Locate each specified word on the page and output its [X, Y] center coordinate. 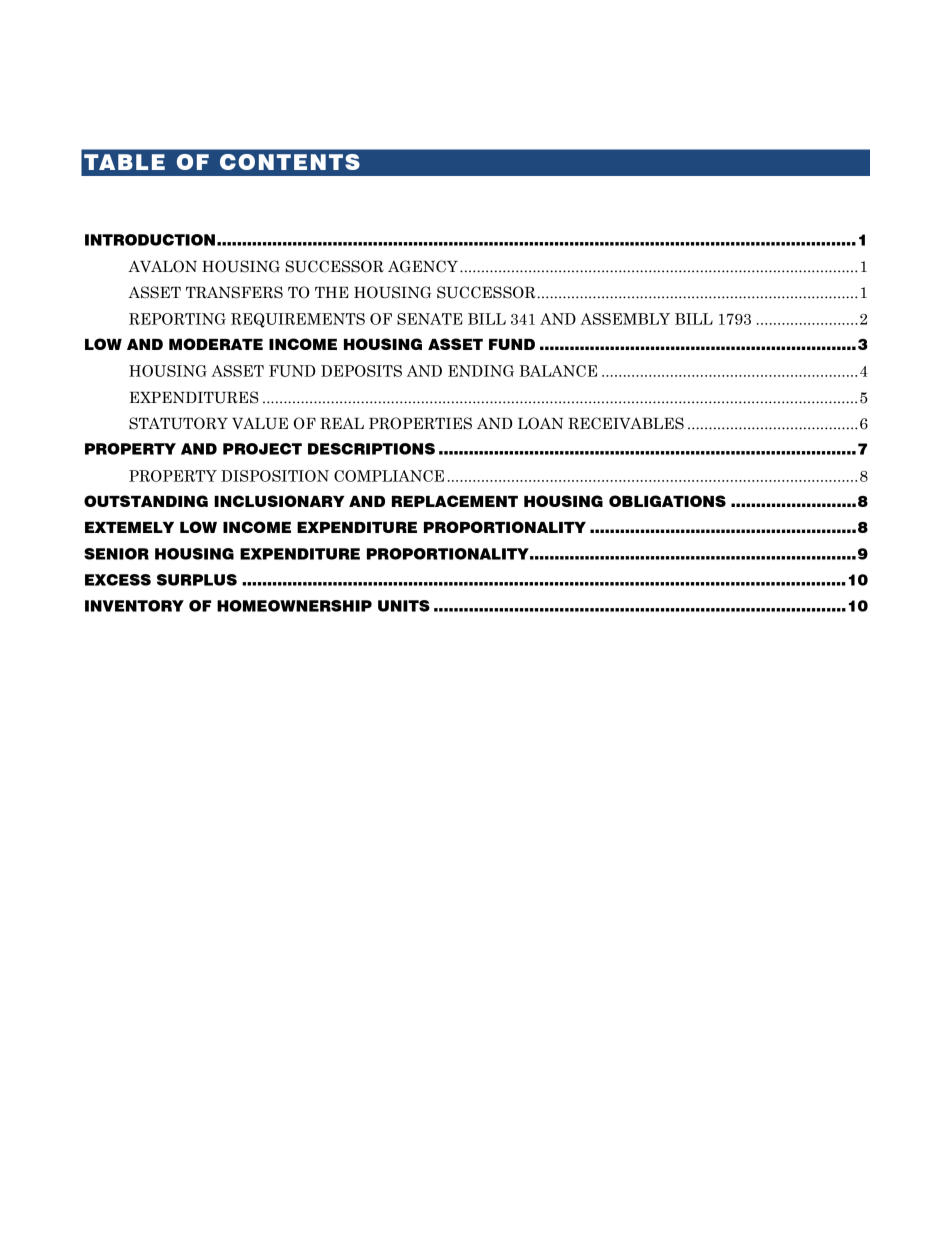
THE [332, 292]
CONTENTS [290, 162]
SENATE [430, 319]
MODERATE [216, 344]
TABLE [124, 162]
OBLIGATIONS [667, 501]
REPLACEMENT [455, 501]
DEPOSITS [361, 371]
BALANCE [558, 371]
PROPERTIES [420, 423]
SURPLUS [197, 580]
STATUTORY [178, 423]
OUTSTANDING [146, 501]
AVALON [162, 266]
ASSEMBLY [625, 319]
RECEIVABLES [626, 423]
